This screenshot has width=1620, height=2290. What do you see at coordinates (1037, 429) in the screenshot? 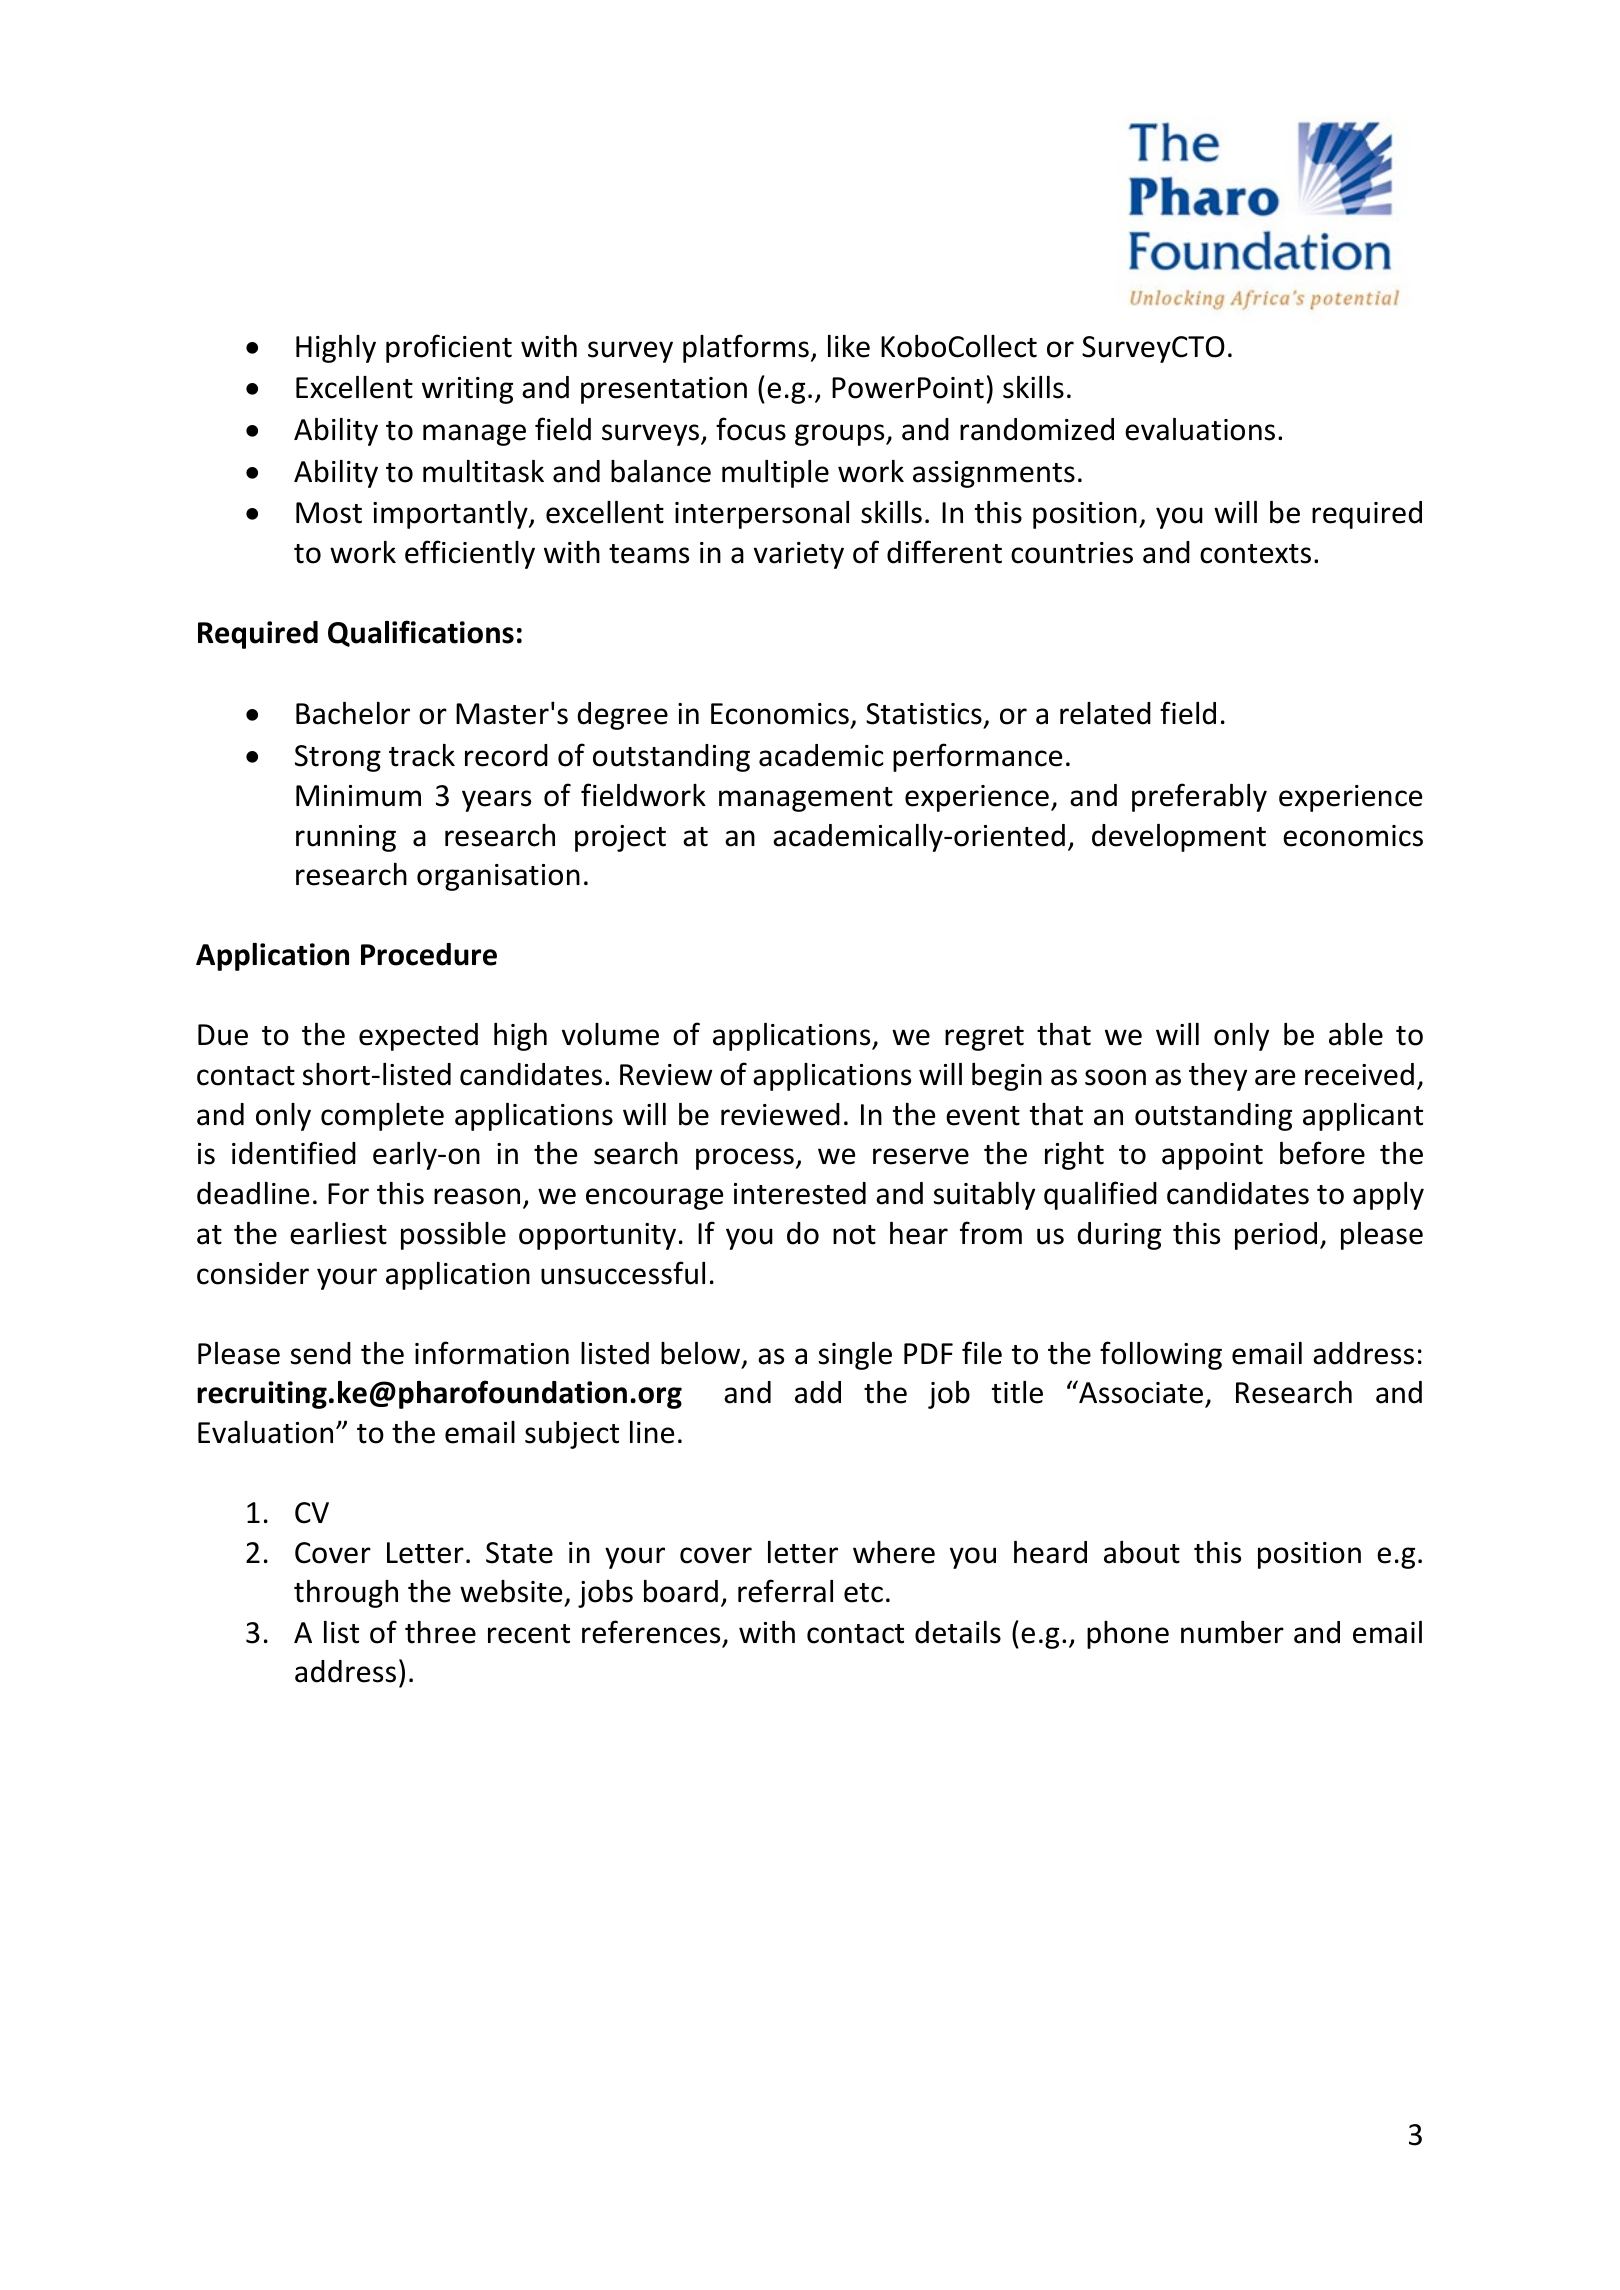
I see `randomized` at bounding box center [1037, 429].
